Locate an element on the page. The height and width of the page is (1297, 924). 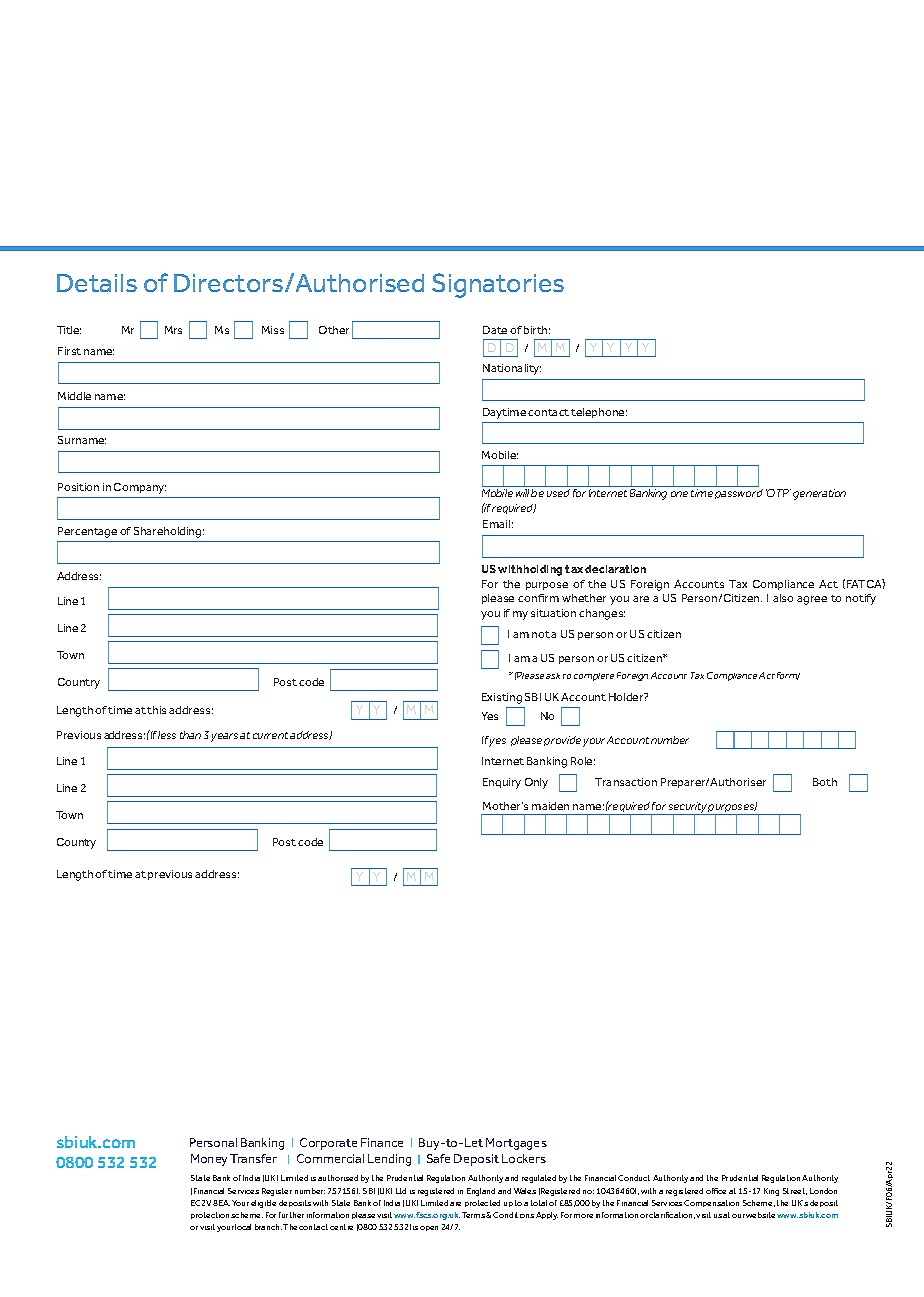
protection is located at coordinates (210, 1215).
